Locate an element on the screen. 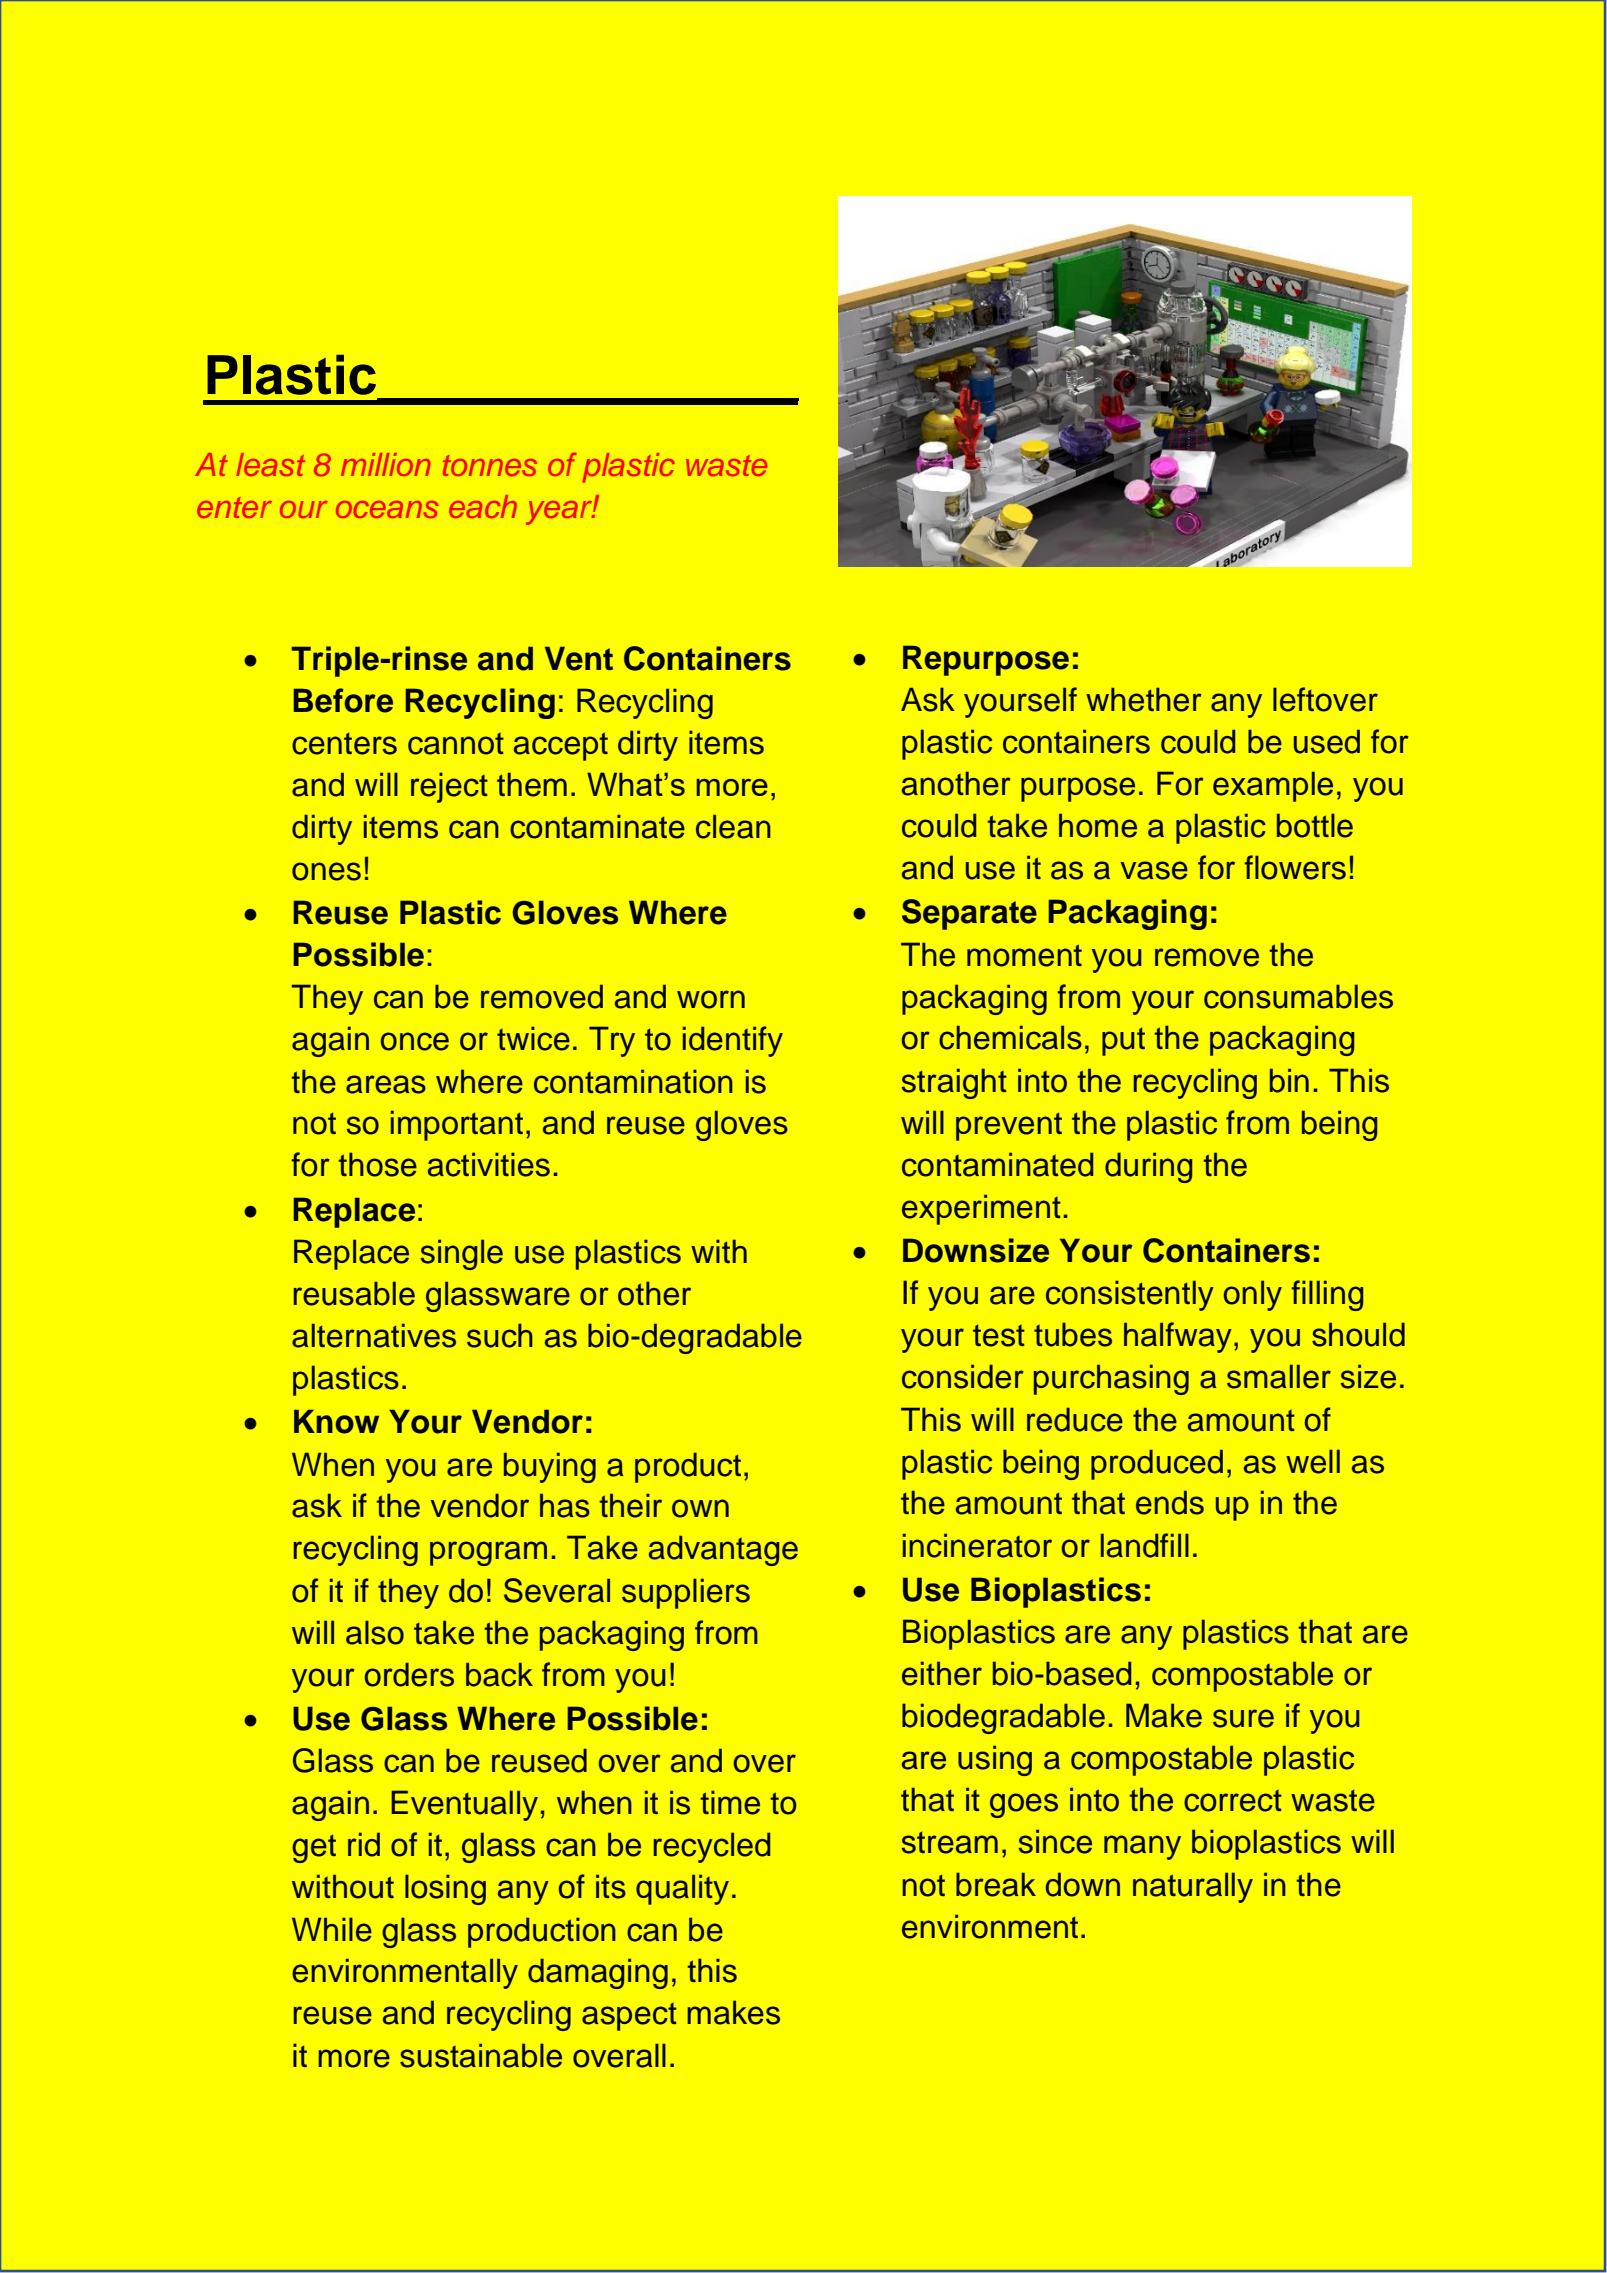  also is located at coordinates (375, 1632).
